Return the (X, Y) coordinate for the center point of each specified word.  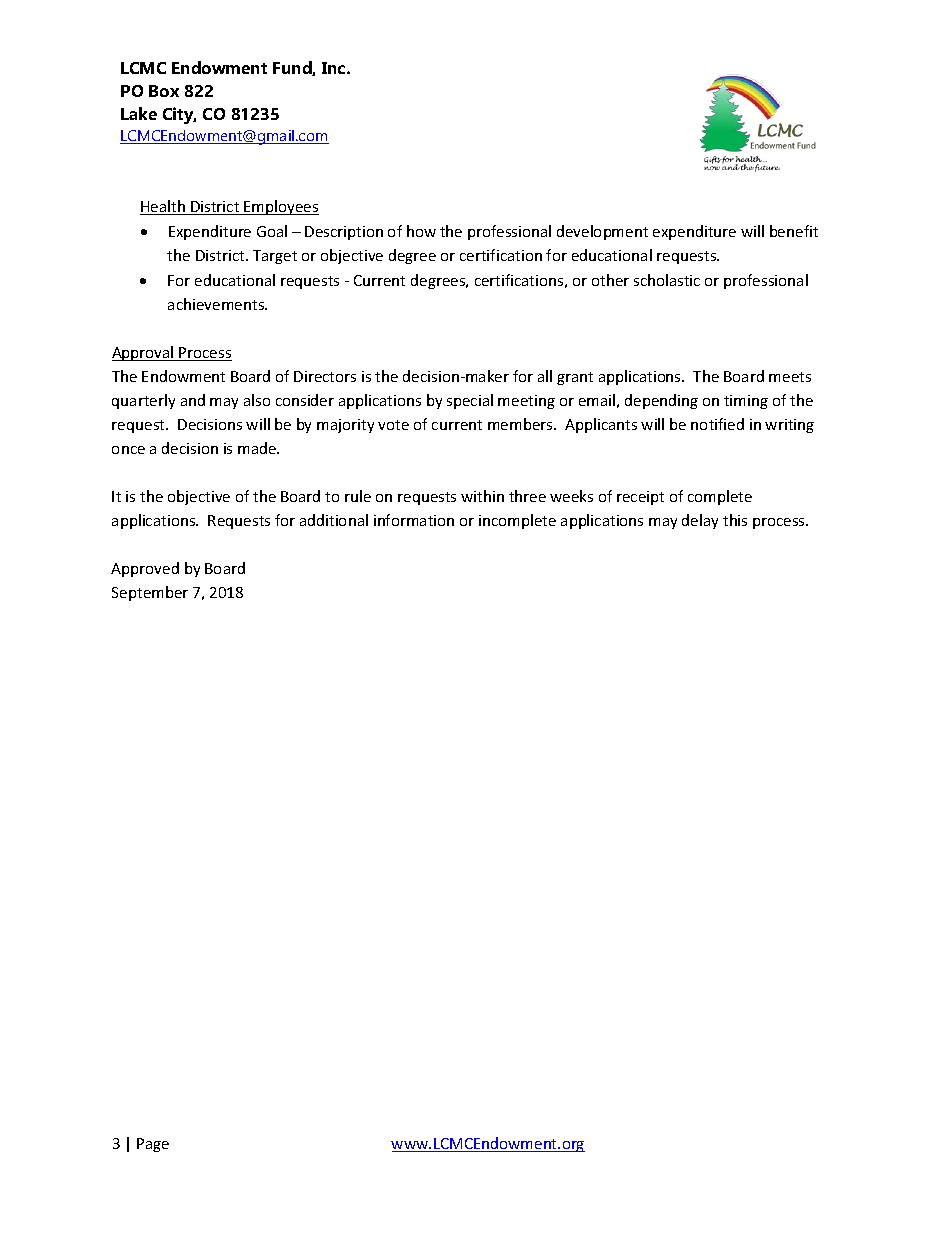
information (414, 520)
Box (164, 91)
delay (700, 521)
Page (153, 1145)
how (421, 231)
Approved (145, 569)
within (482, 496)
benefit (794, 231)
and (193, 400)
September (150, 593)
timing (746, 402)
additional (334, 520)
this (735, 520)
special (470, 401)
